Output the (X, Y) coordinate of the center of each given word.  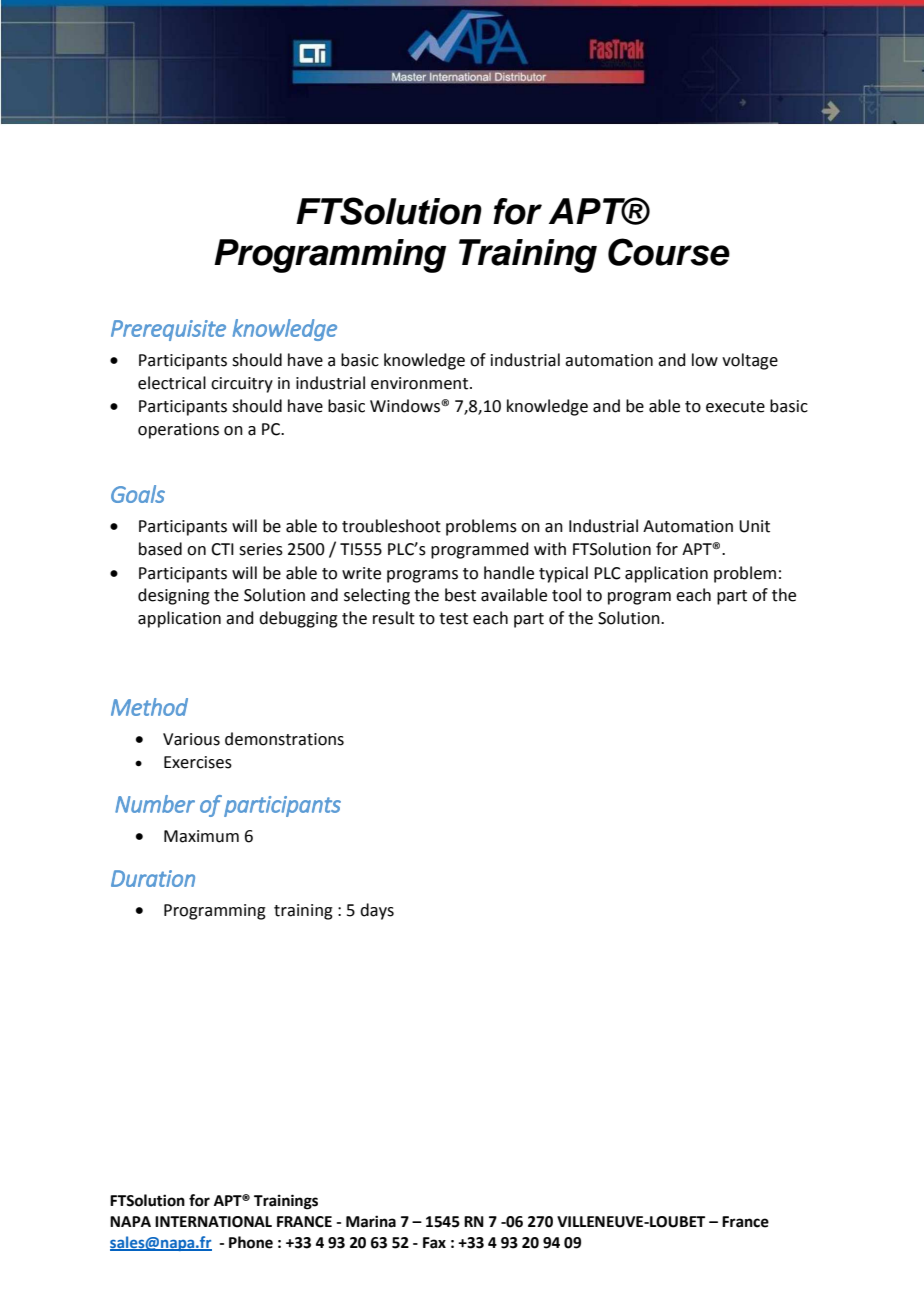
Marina (371, 1221)
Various (191, 739)
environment (421, 383)
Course (669, 252)
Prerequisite (168, 330)
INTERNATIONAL (213, 1222)
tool (566, 595)
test (453, 619)
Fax (434, 1243)
